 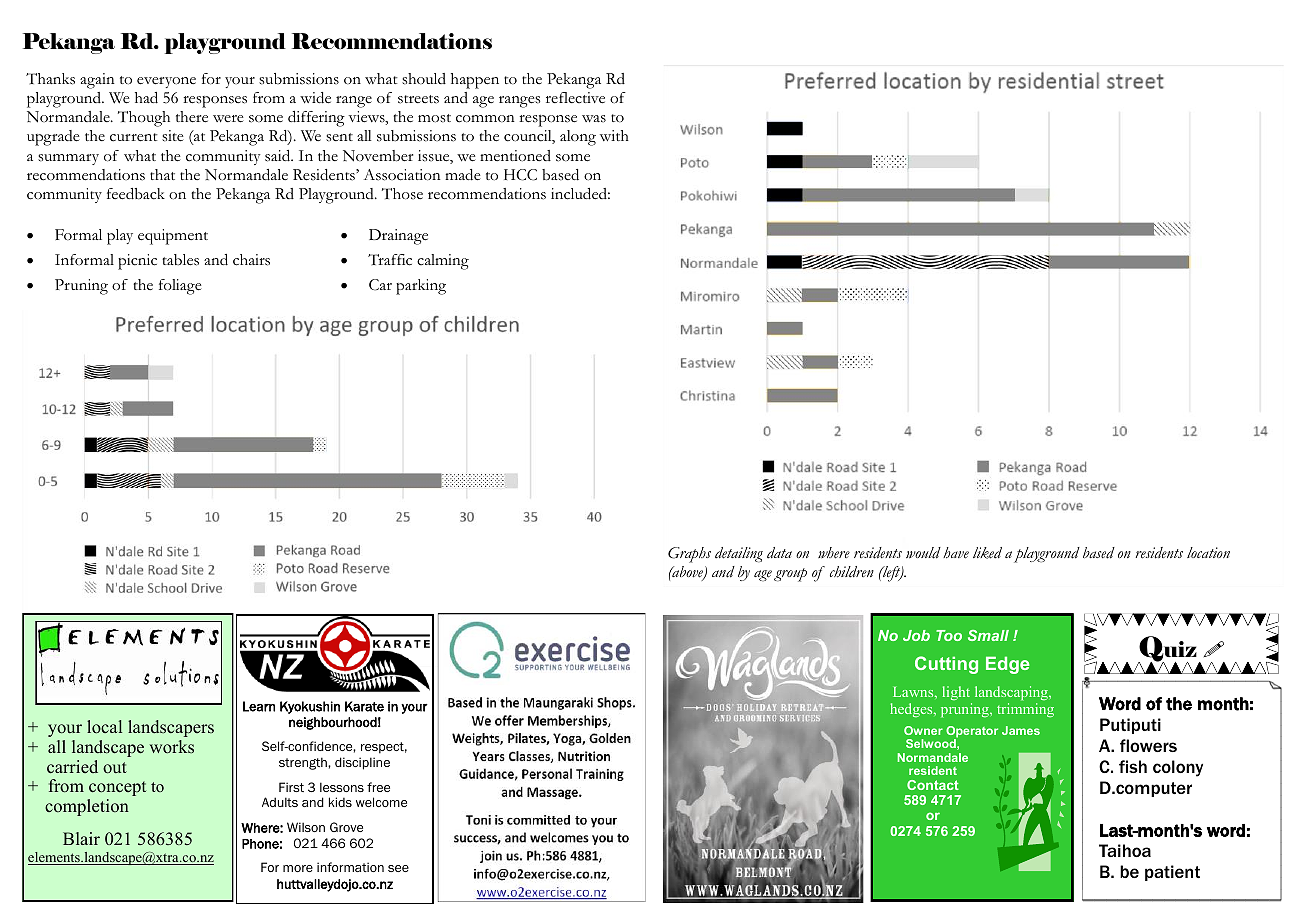 What do you see at coordinates (1172, 873) in the screenshot?
I see `patient` at bounding box center [1172, 873].
